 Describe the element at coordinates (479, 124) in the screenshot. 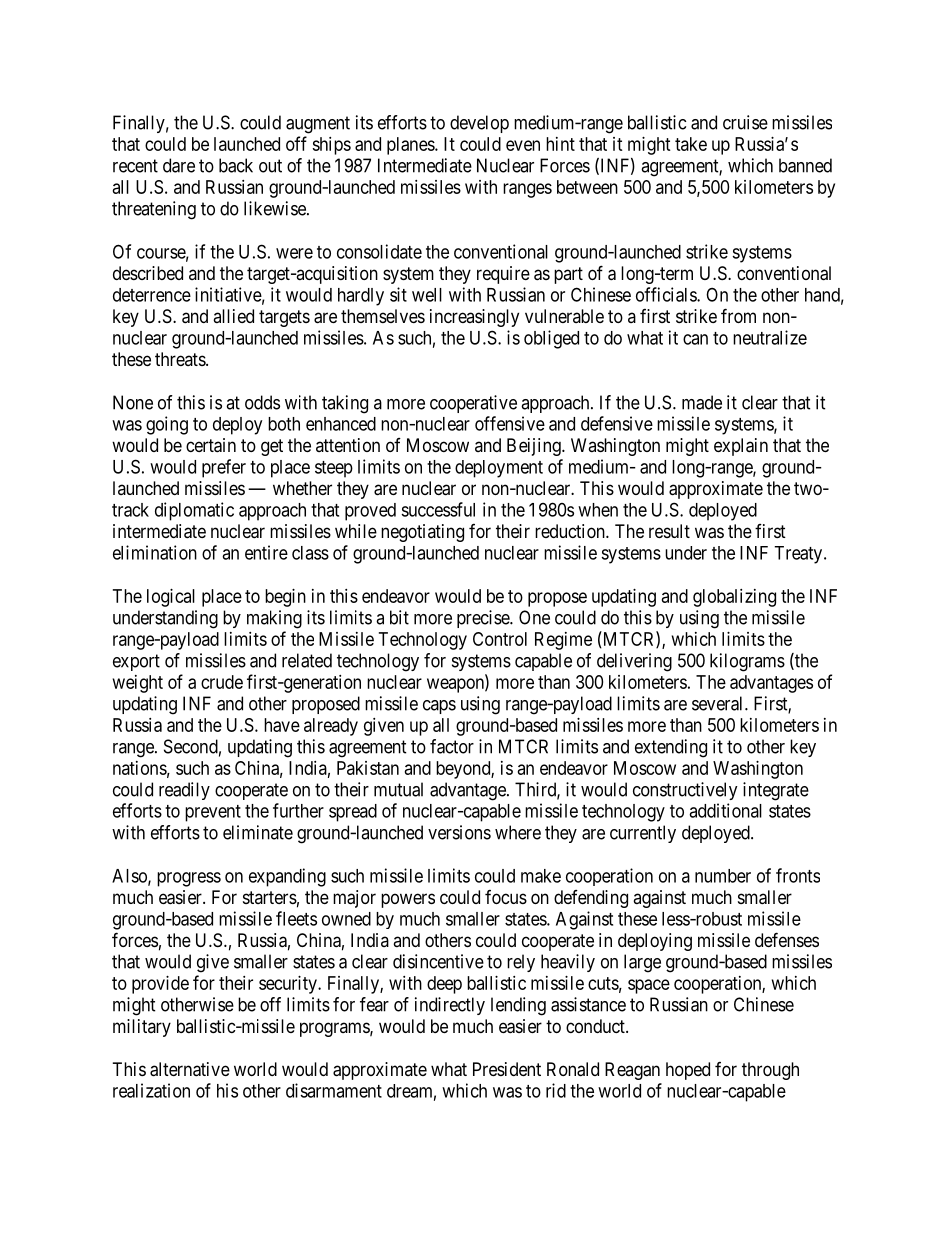

I see `develop` at that location.
